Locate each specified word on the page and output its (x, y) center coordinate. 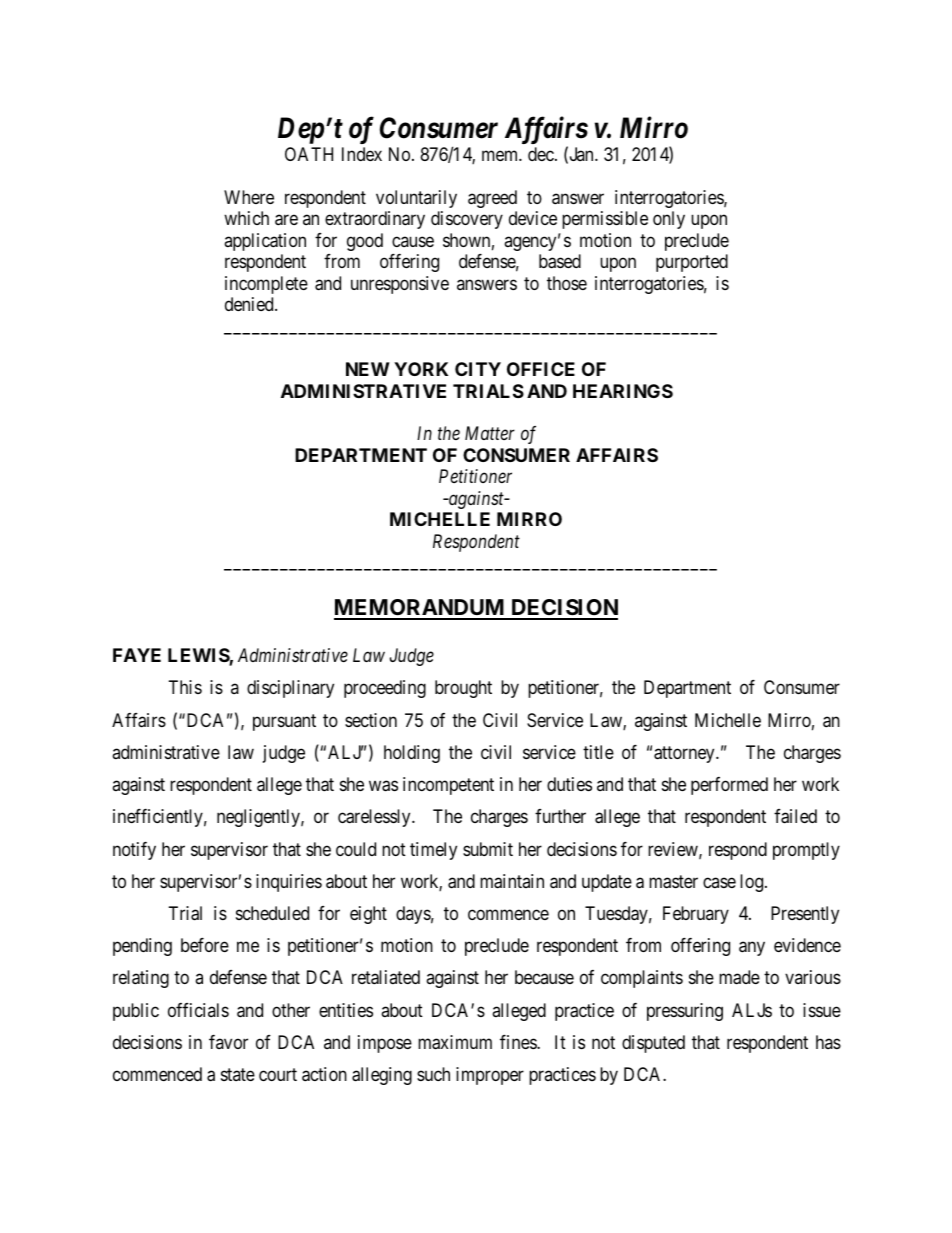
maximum (455, 1042)
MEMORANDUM (420, 609)
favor (228, 1042)
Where (249, 197)
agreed (492, 199)
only (669, 220)
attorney (685, 754)
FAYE (137, 655)
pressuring (685, 1012)
